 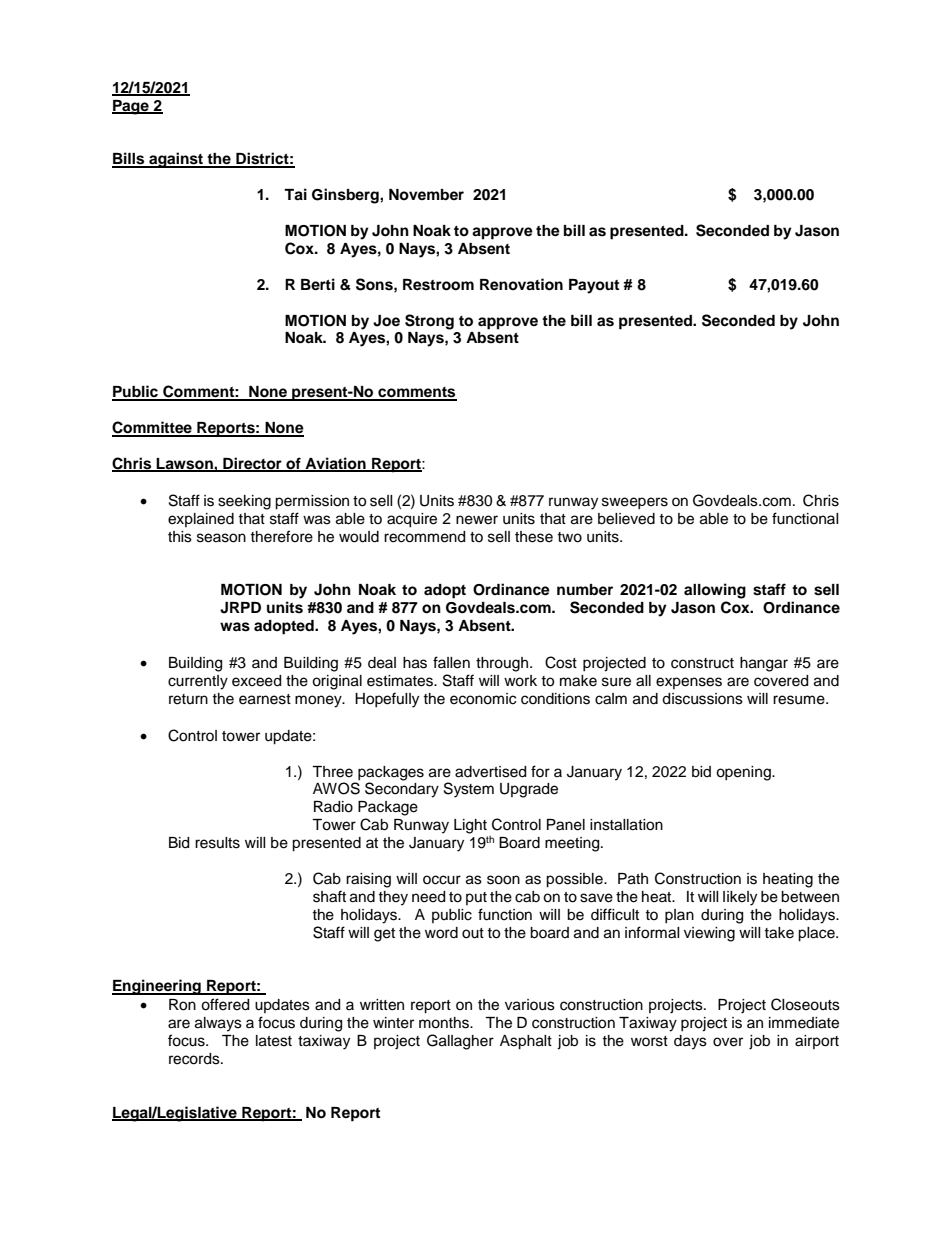 What do you see at coordinates (176, 160) in the image?
I see `against` at bounding box center [176, 160].
